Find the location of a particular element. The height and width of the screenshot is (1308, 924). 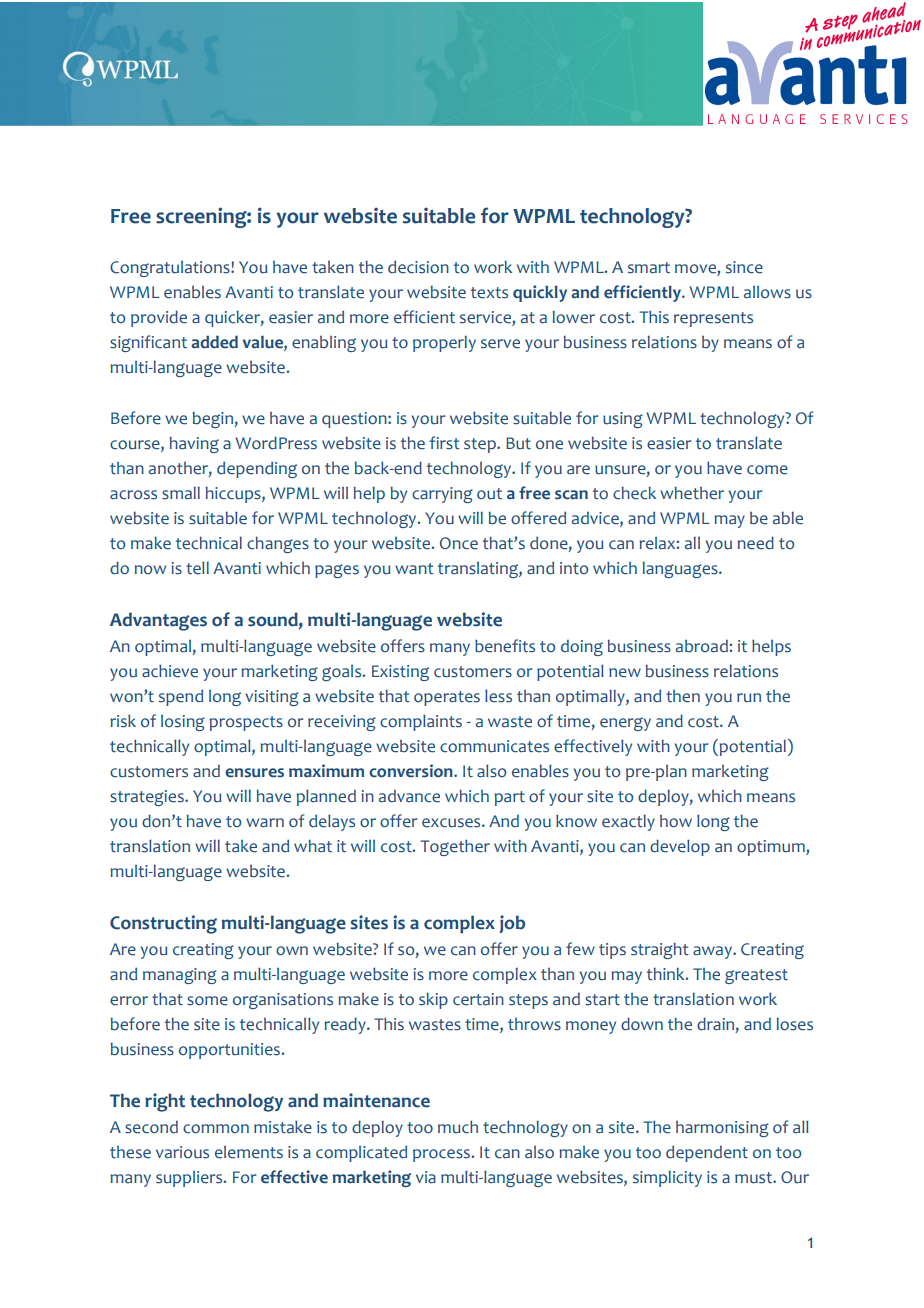

various is located at coordinates (182, 1152).
